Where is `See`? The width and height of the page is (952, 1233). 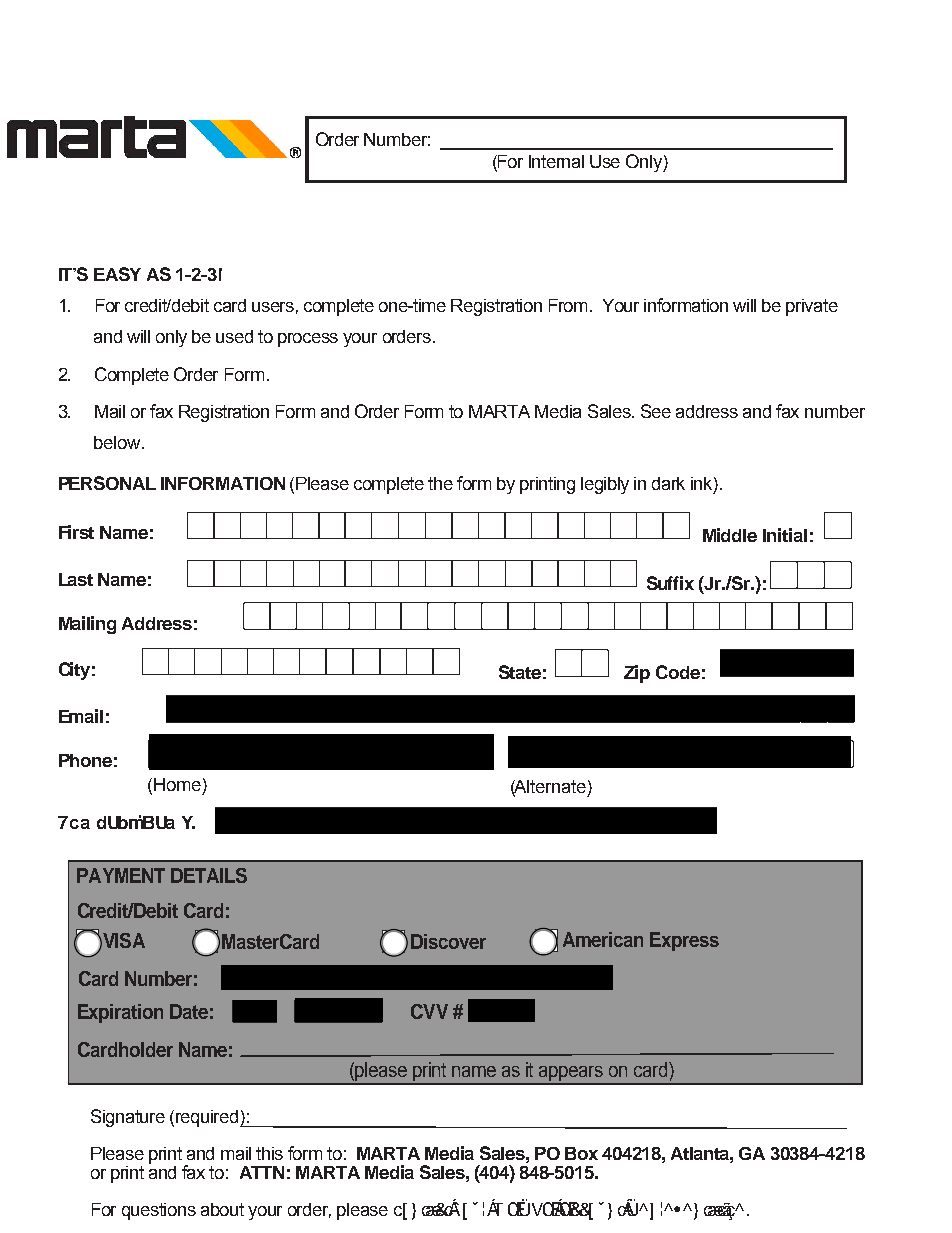
See is located at coordinates (656, 411).
